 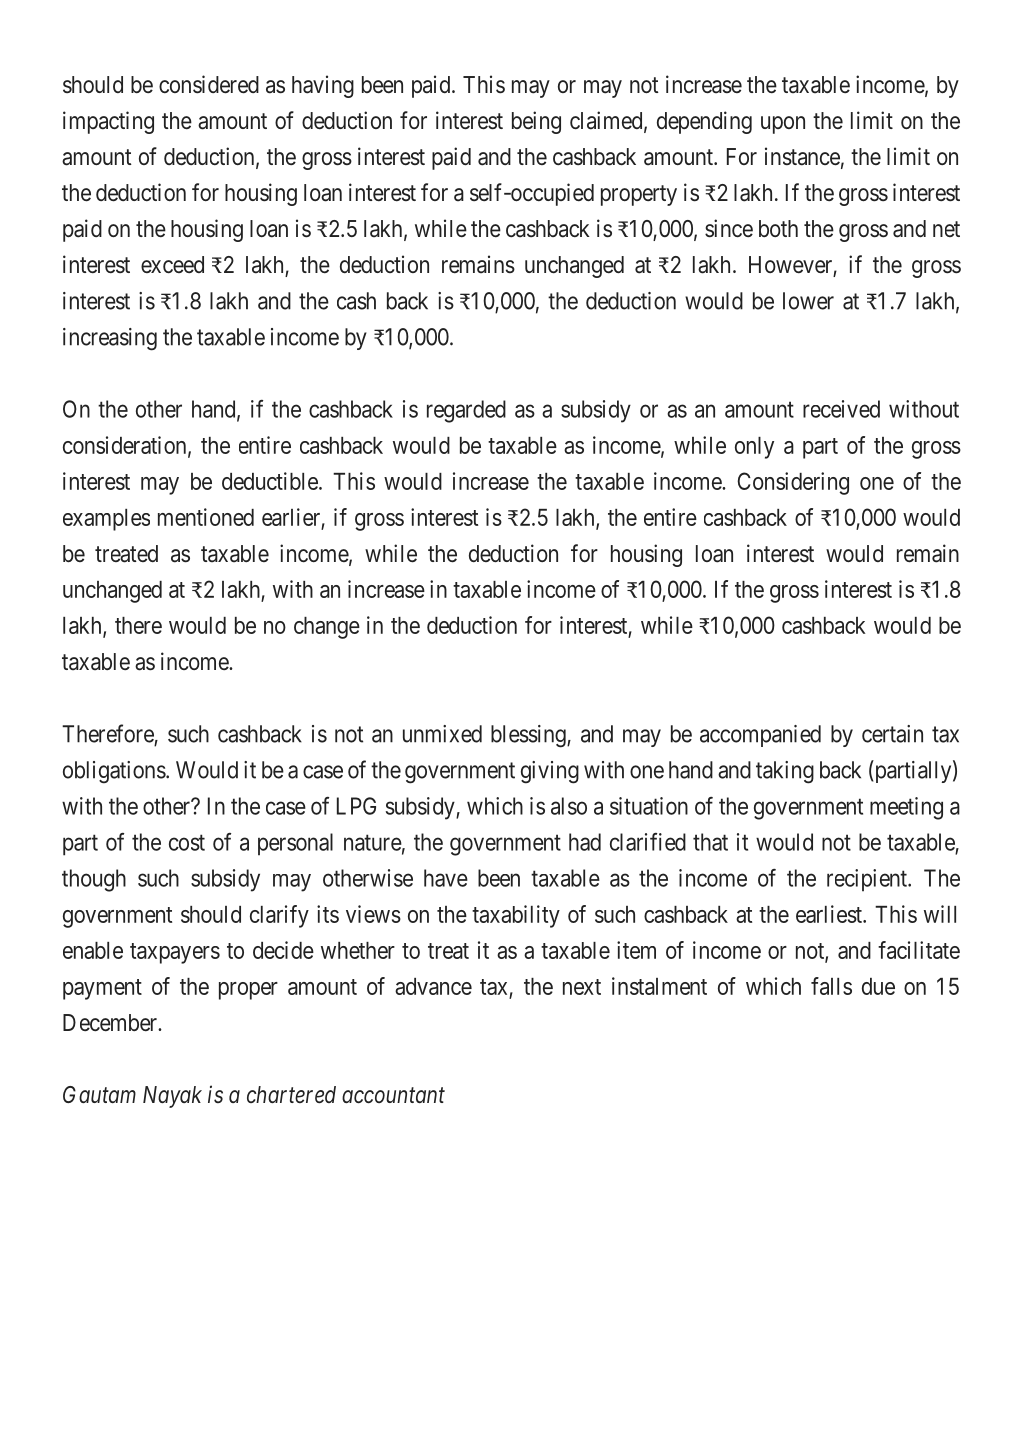 I want to click on falls, so click(x=831, y=986).
